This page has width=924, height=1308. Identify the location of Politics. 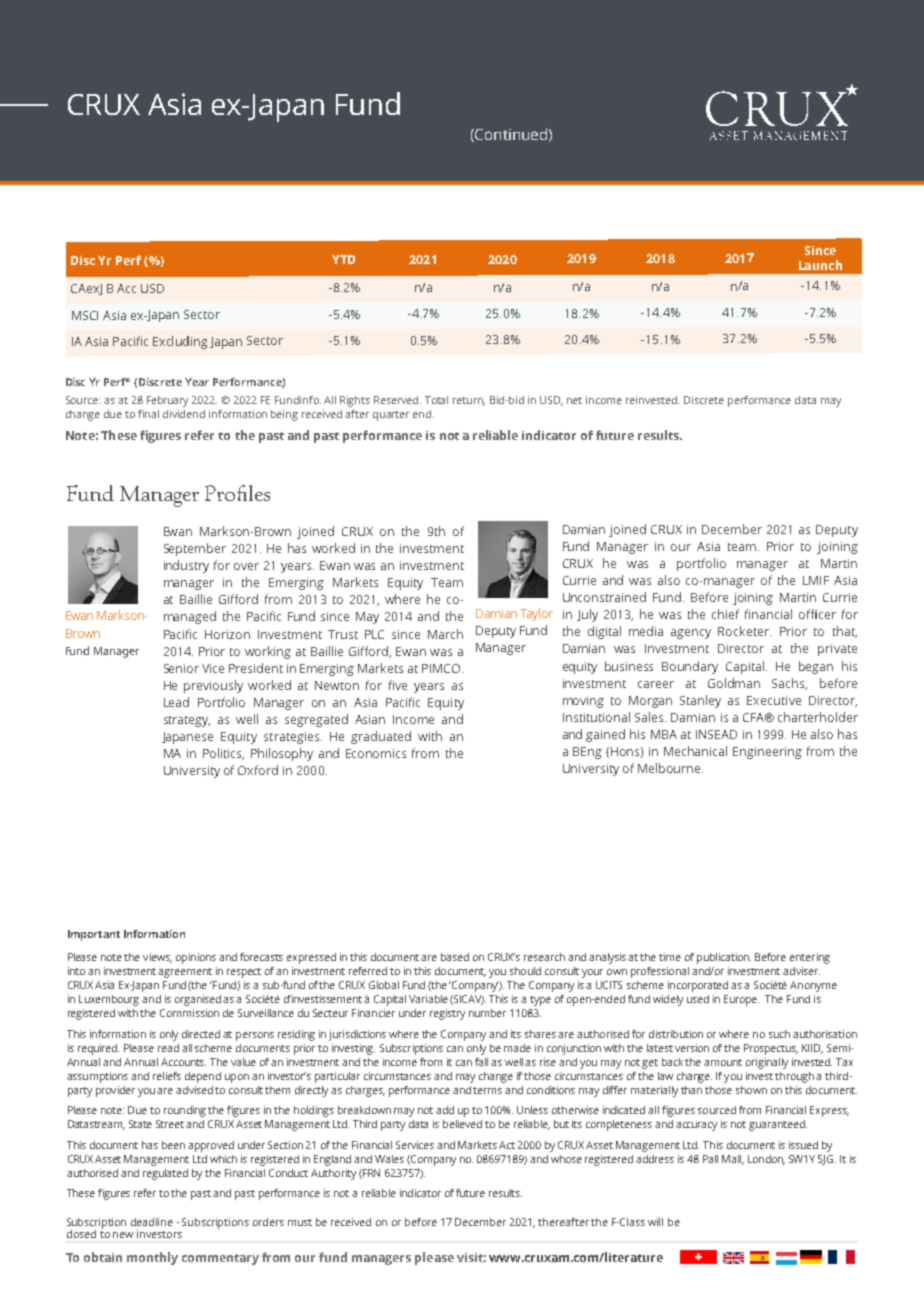
(223, 754).
